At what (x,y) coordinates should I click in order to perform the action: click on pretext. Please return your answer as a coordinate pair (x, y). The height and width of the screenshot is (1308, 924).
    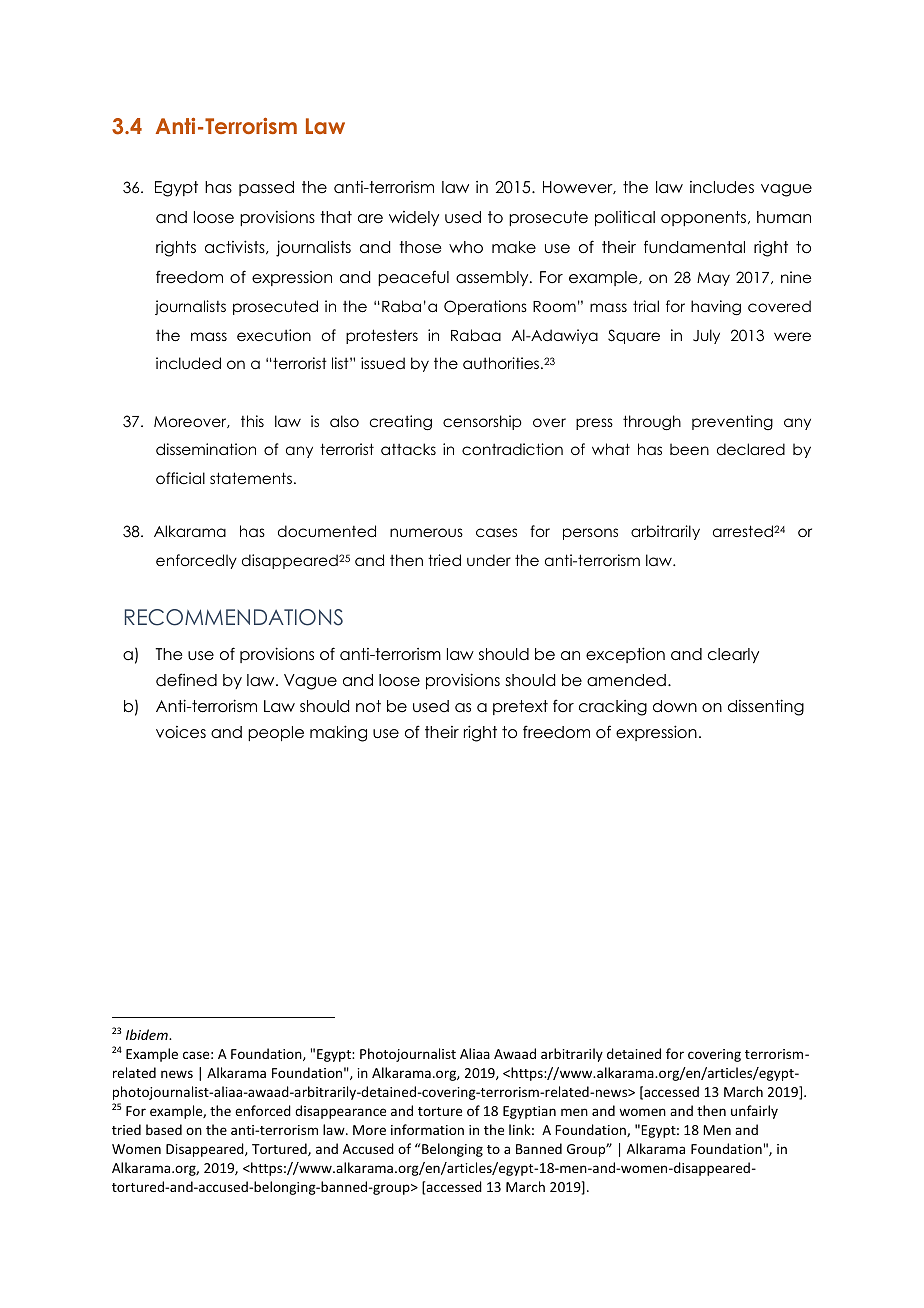
    Looking at the image, I should click on (520, 707).
